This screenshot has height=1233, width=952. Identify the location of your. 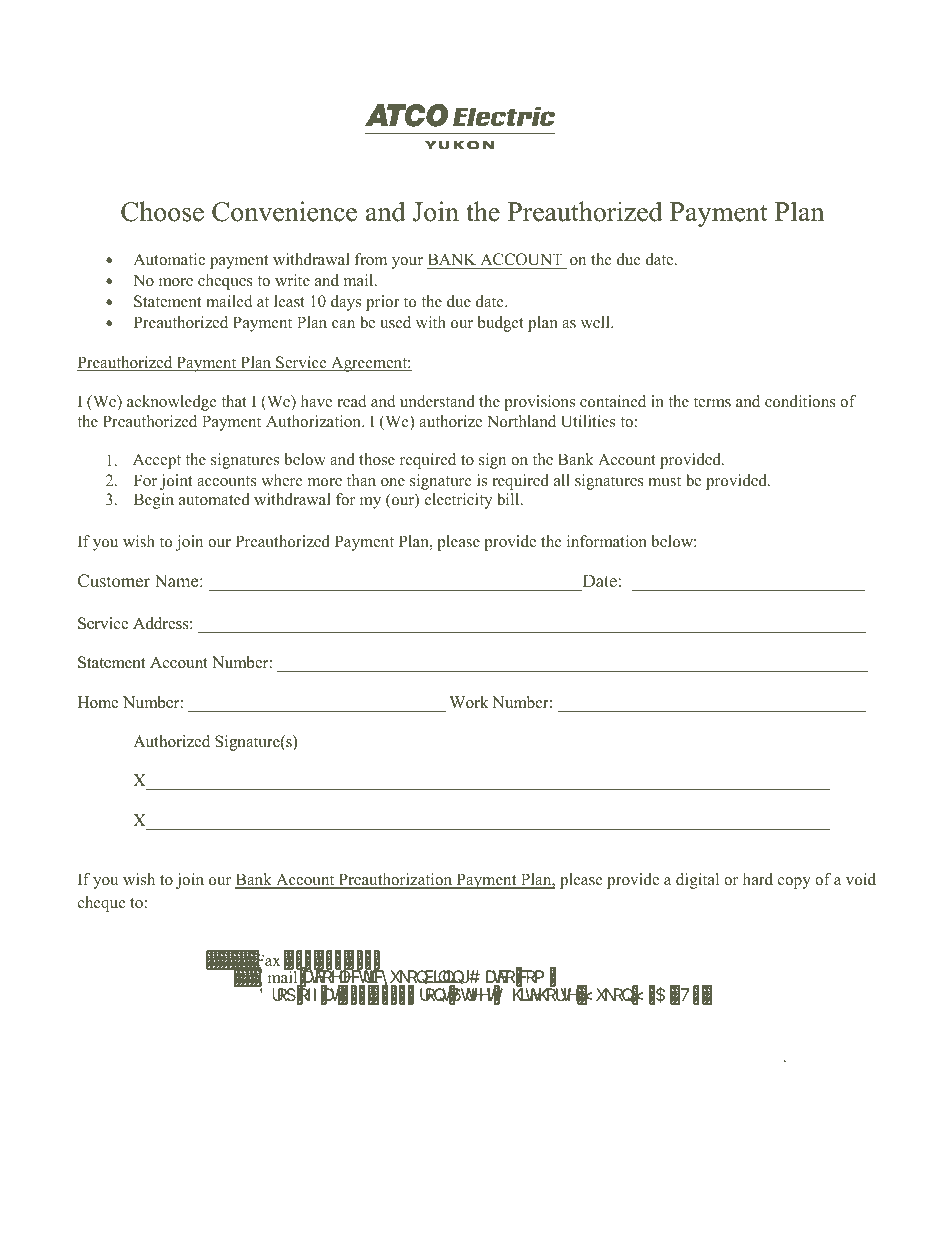
(407, 263).
